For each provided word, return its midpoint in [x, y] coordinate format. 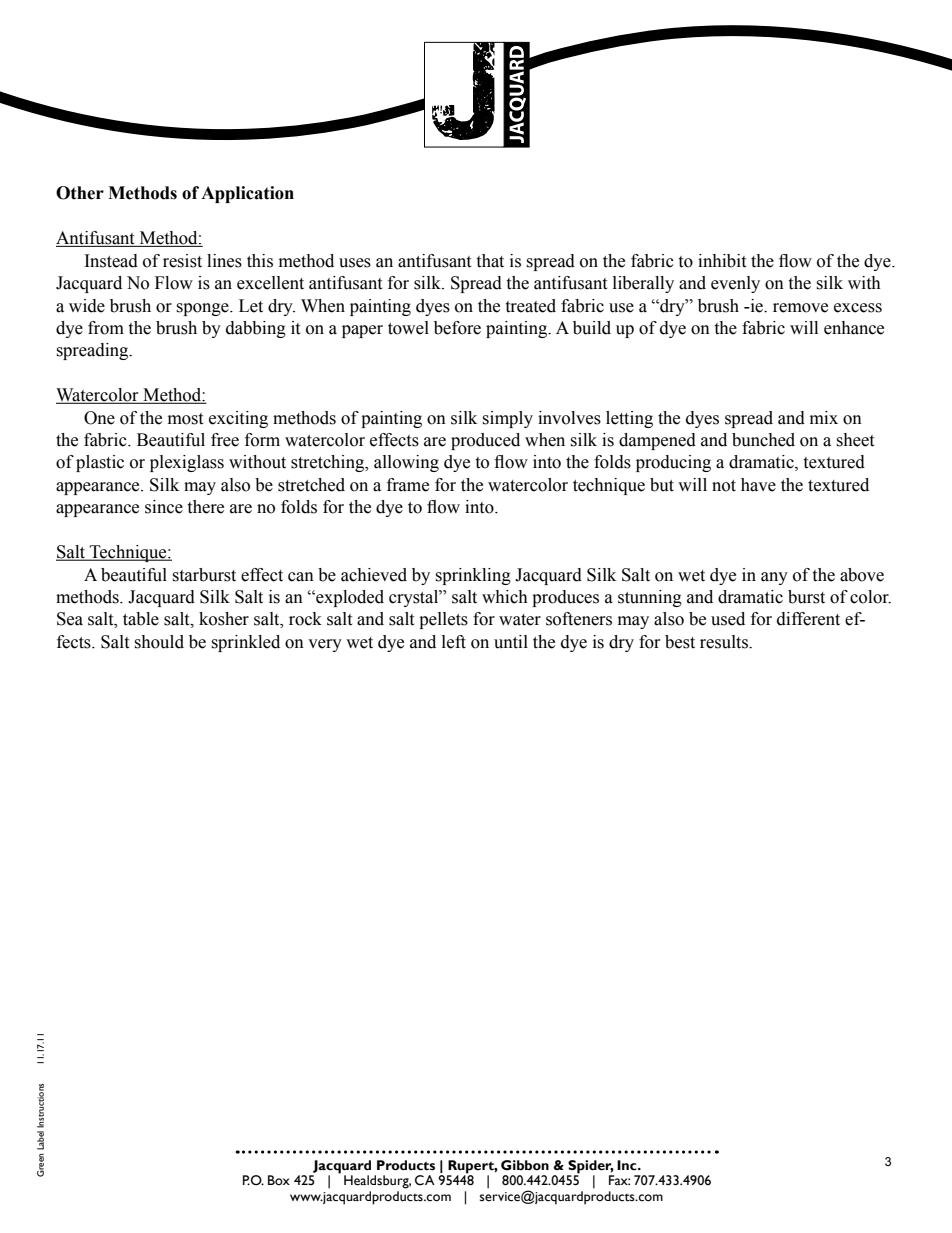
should [159, 642]
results [725, 642]
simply [507, 419]
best [680, 642]
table [141, 619]
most [185, 419]
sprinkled [245, 643]
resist [182, 261]
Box [279, 1180]
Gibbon [525, 1165]
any [774, 578]
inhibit [722, 261]
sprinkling [473, 576]
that [490, 261]
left [454, 642]
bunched [763, 440]
